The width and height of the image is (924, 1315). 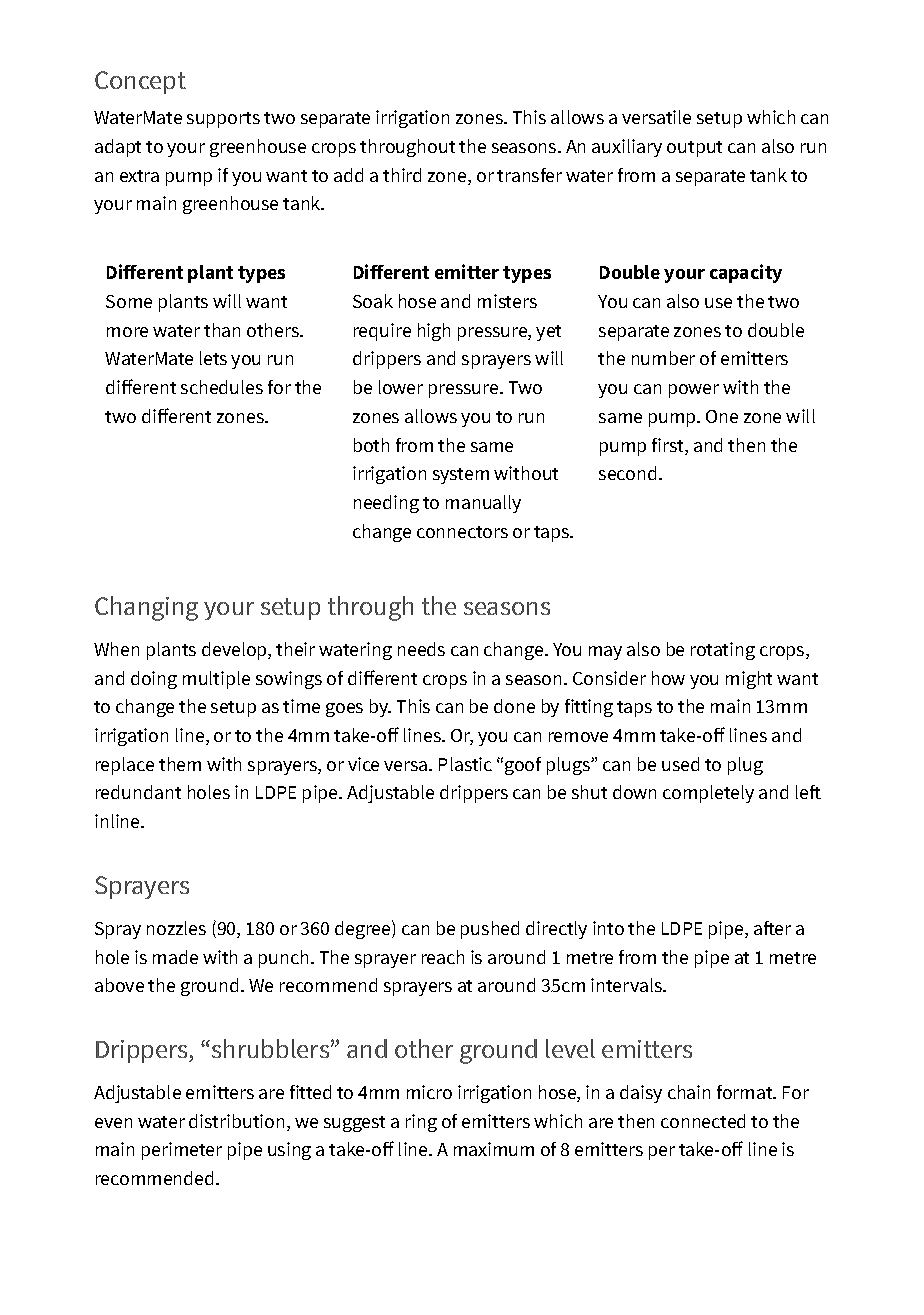 I want to click on distribution, so click(x=236, y=1121).
